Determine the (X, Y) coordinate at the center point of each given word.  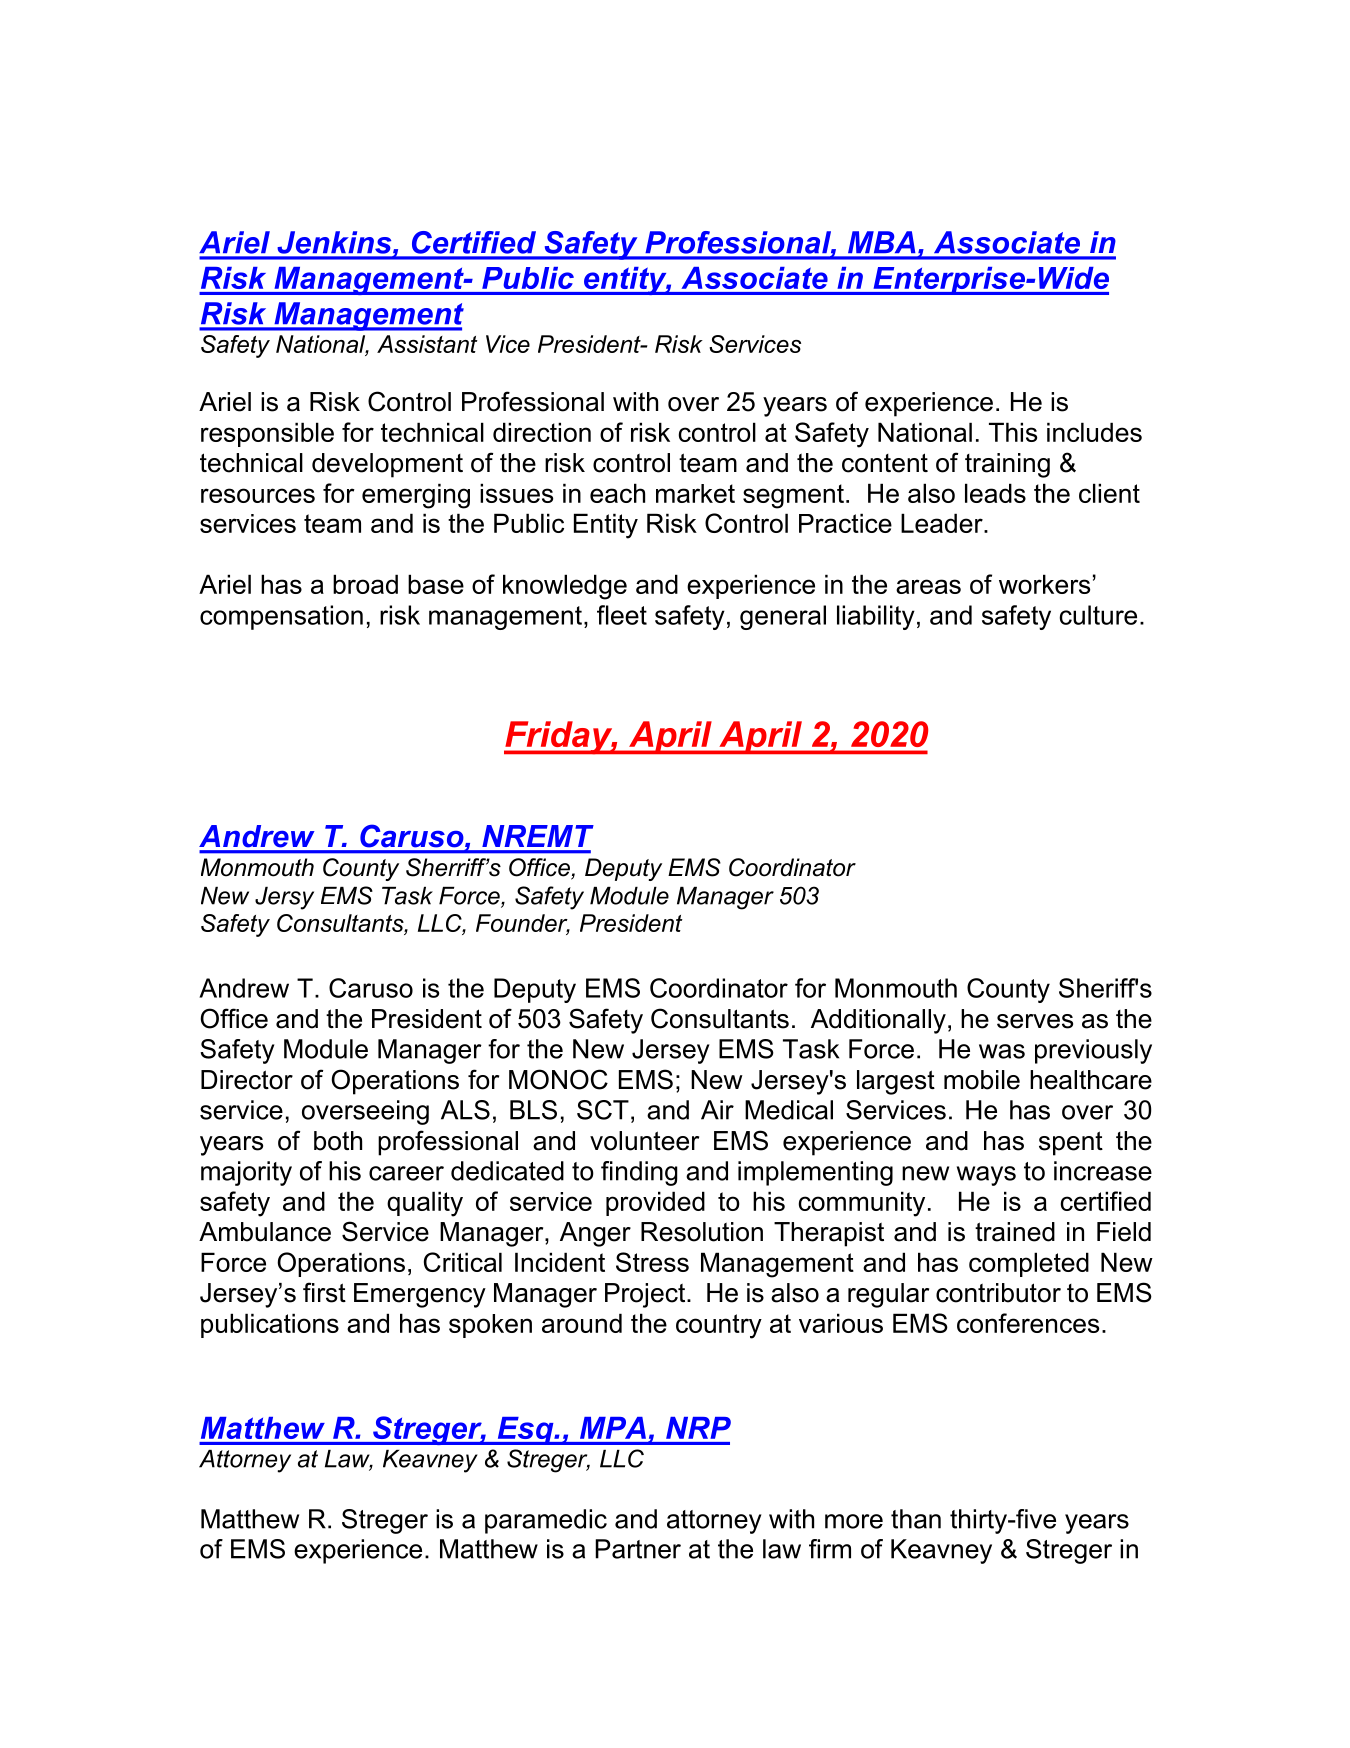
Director (247, 1080)
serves (1035, 1021)
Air (717, 1110)
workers (1044, 584)
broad (365, 584)
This (1013, 432)
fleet (622, 615)
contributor (998, 1293)
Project (646, 1295)
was (1002, 1051)
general (783, 617)
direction (542, 432)
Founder (523, 924)
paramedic (546, 1521)
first (324, 1292)
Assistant (427, 344)
